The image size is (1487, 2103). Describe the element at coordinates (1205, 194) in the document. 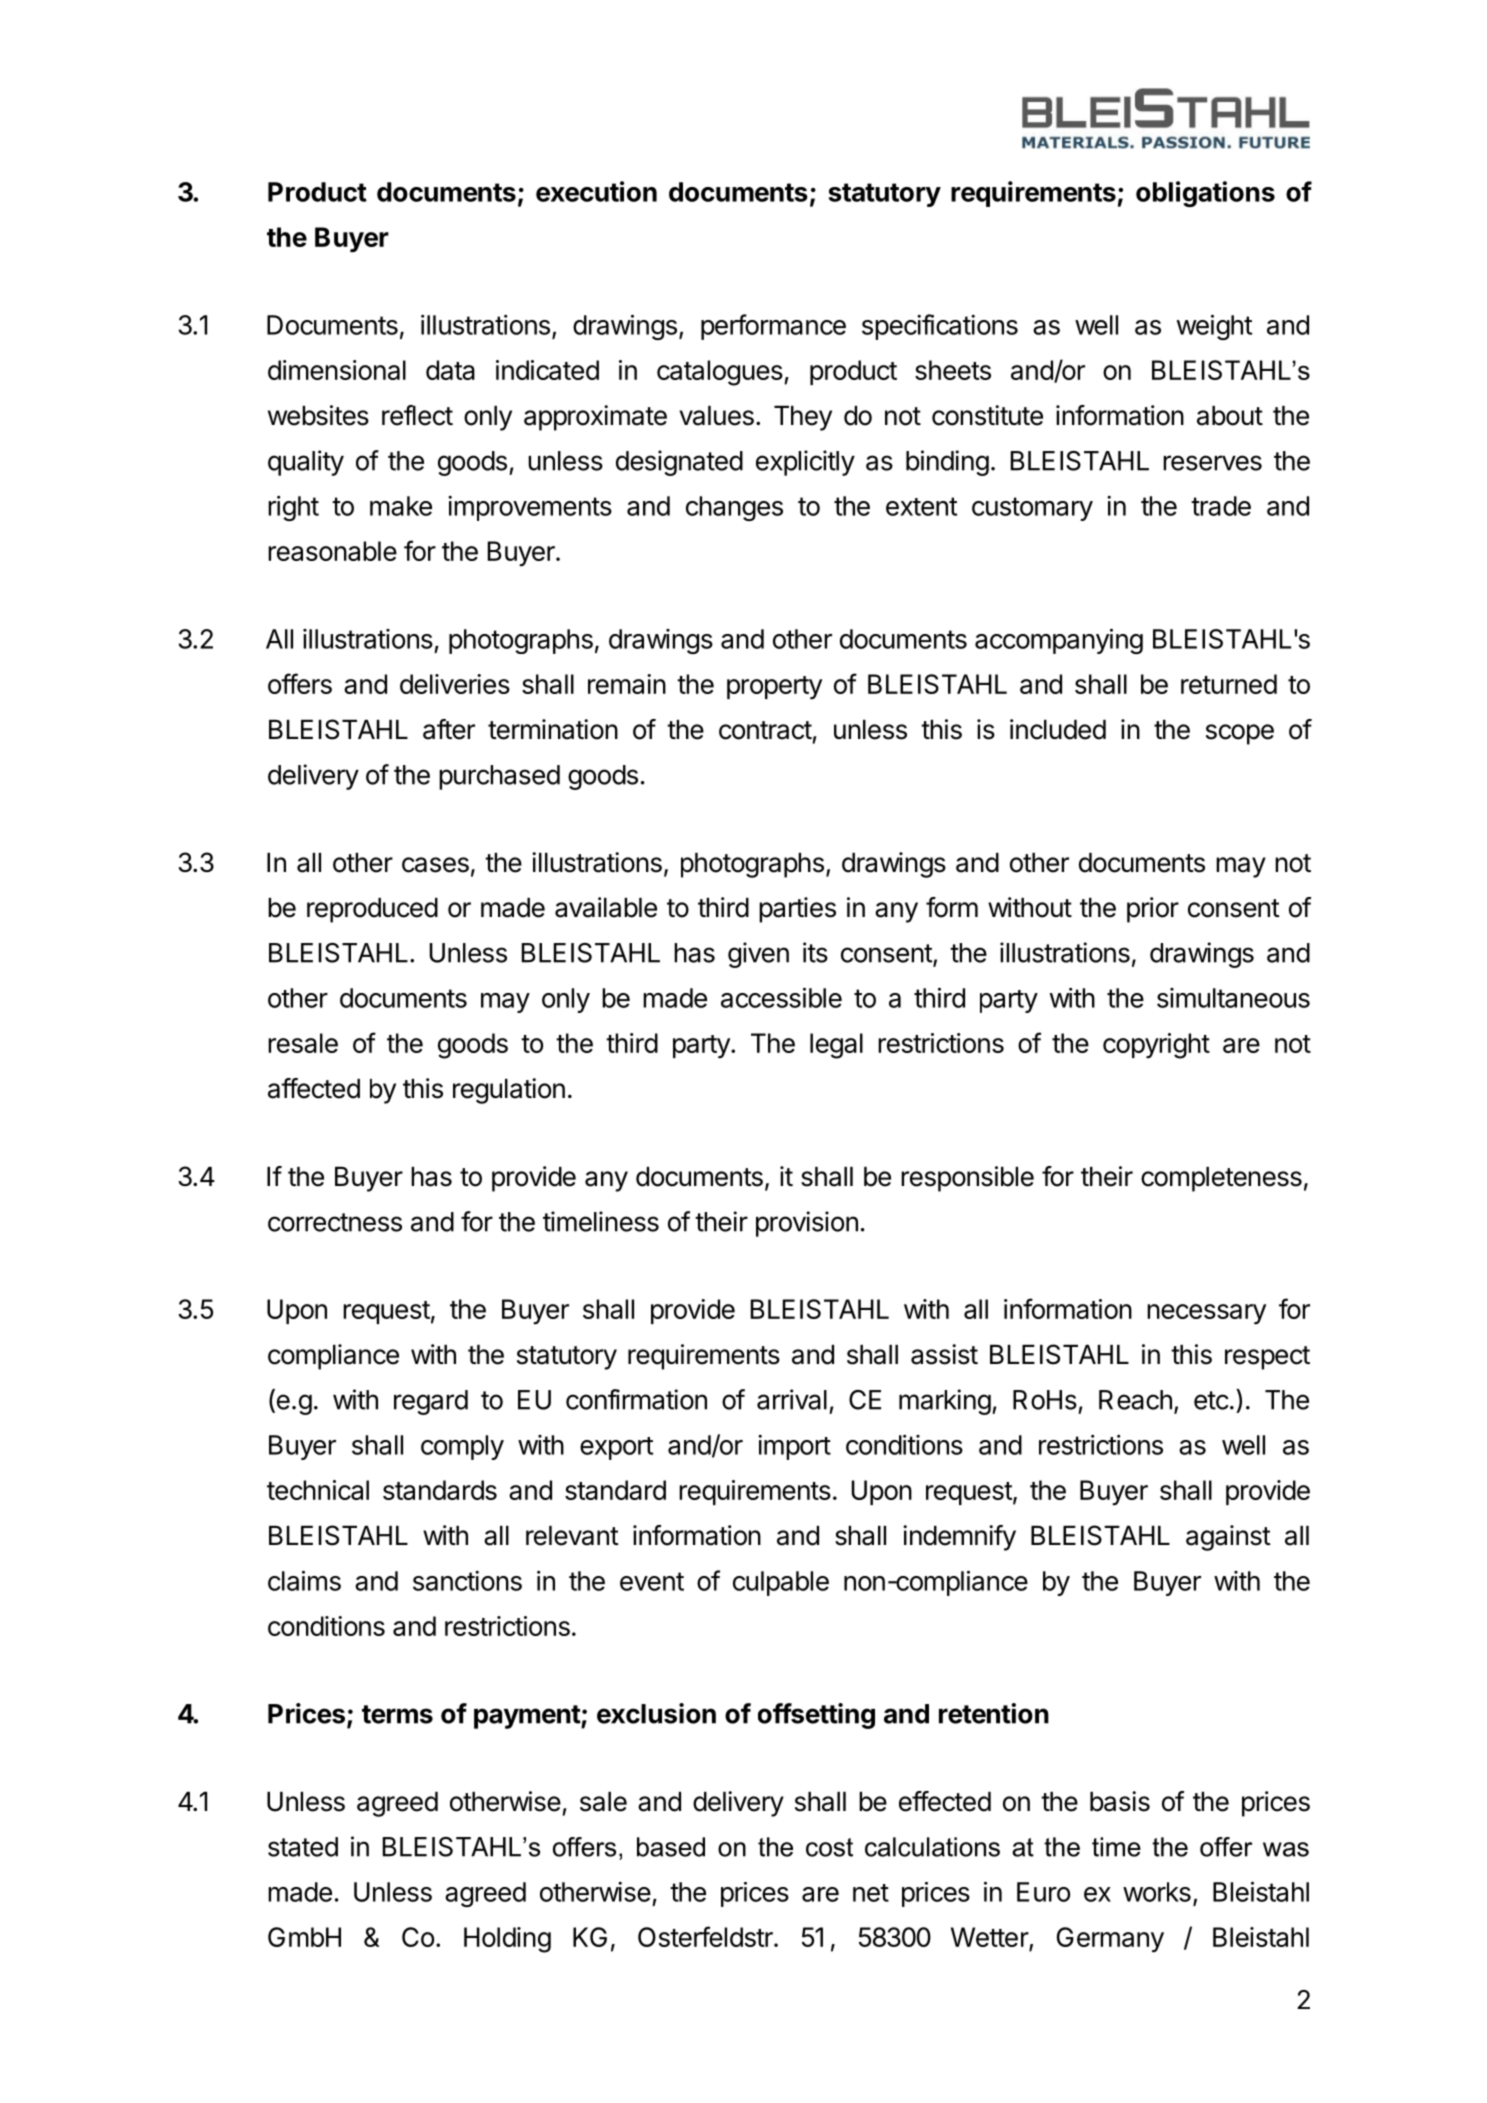

I see `obligations` at that location.
